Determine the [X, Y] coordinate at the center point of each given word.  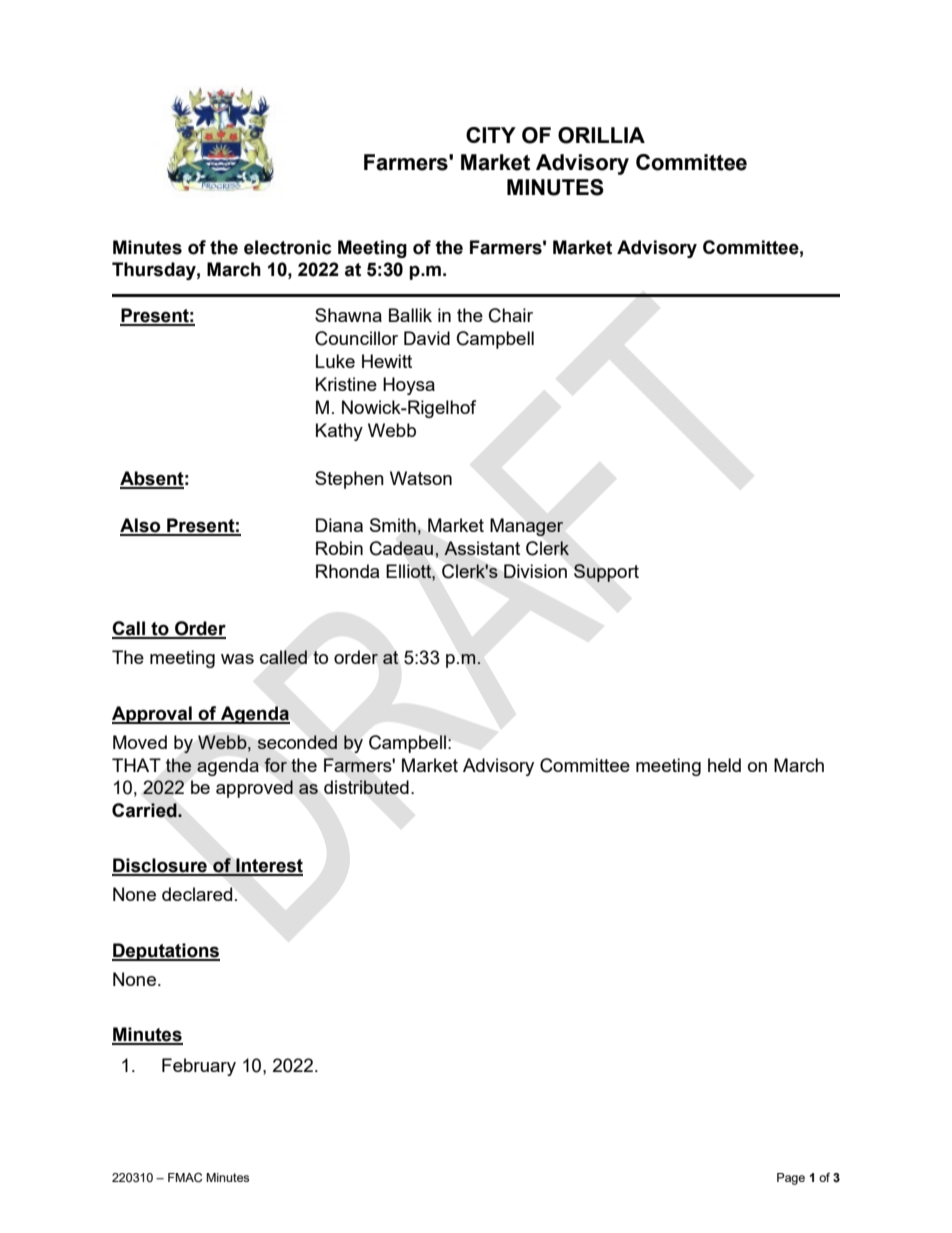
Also [141, 526]
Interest [268, 866]
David [427, 338]
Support [606, 573]
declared [197, 894]
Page [791, 1179]
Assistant [482, 548]
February [199, 1067]
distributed [366, 787]
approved [254, 789]
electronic [287, 247]
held [724, 765]
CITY [491, 135]
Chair [511, 315]
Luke [335, 361]
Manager [527, 527]
